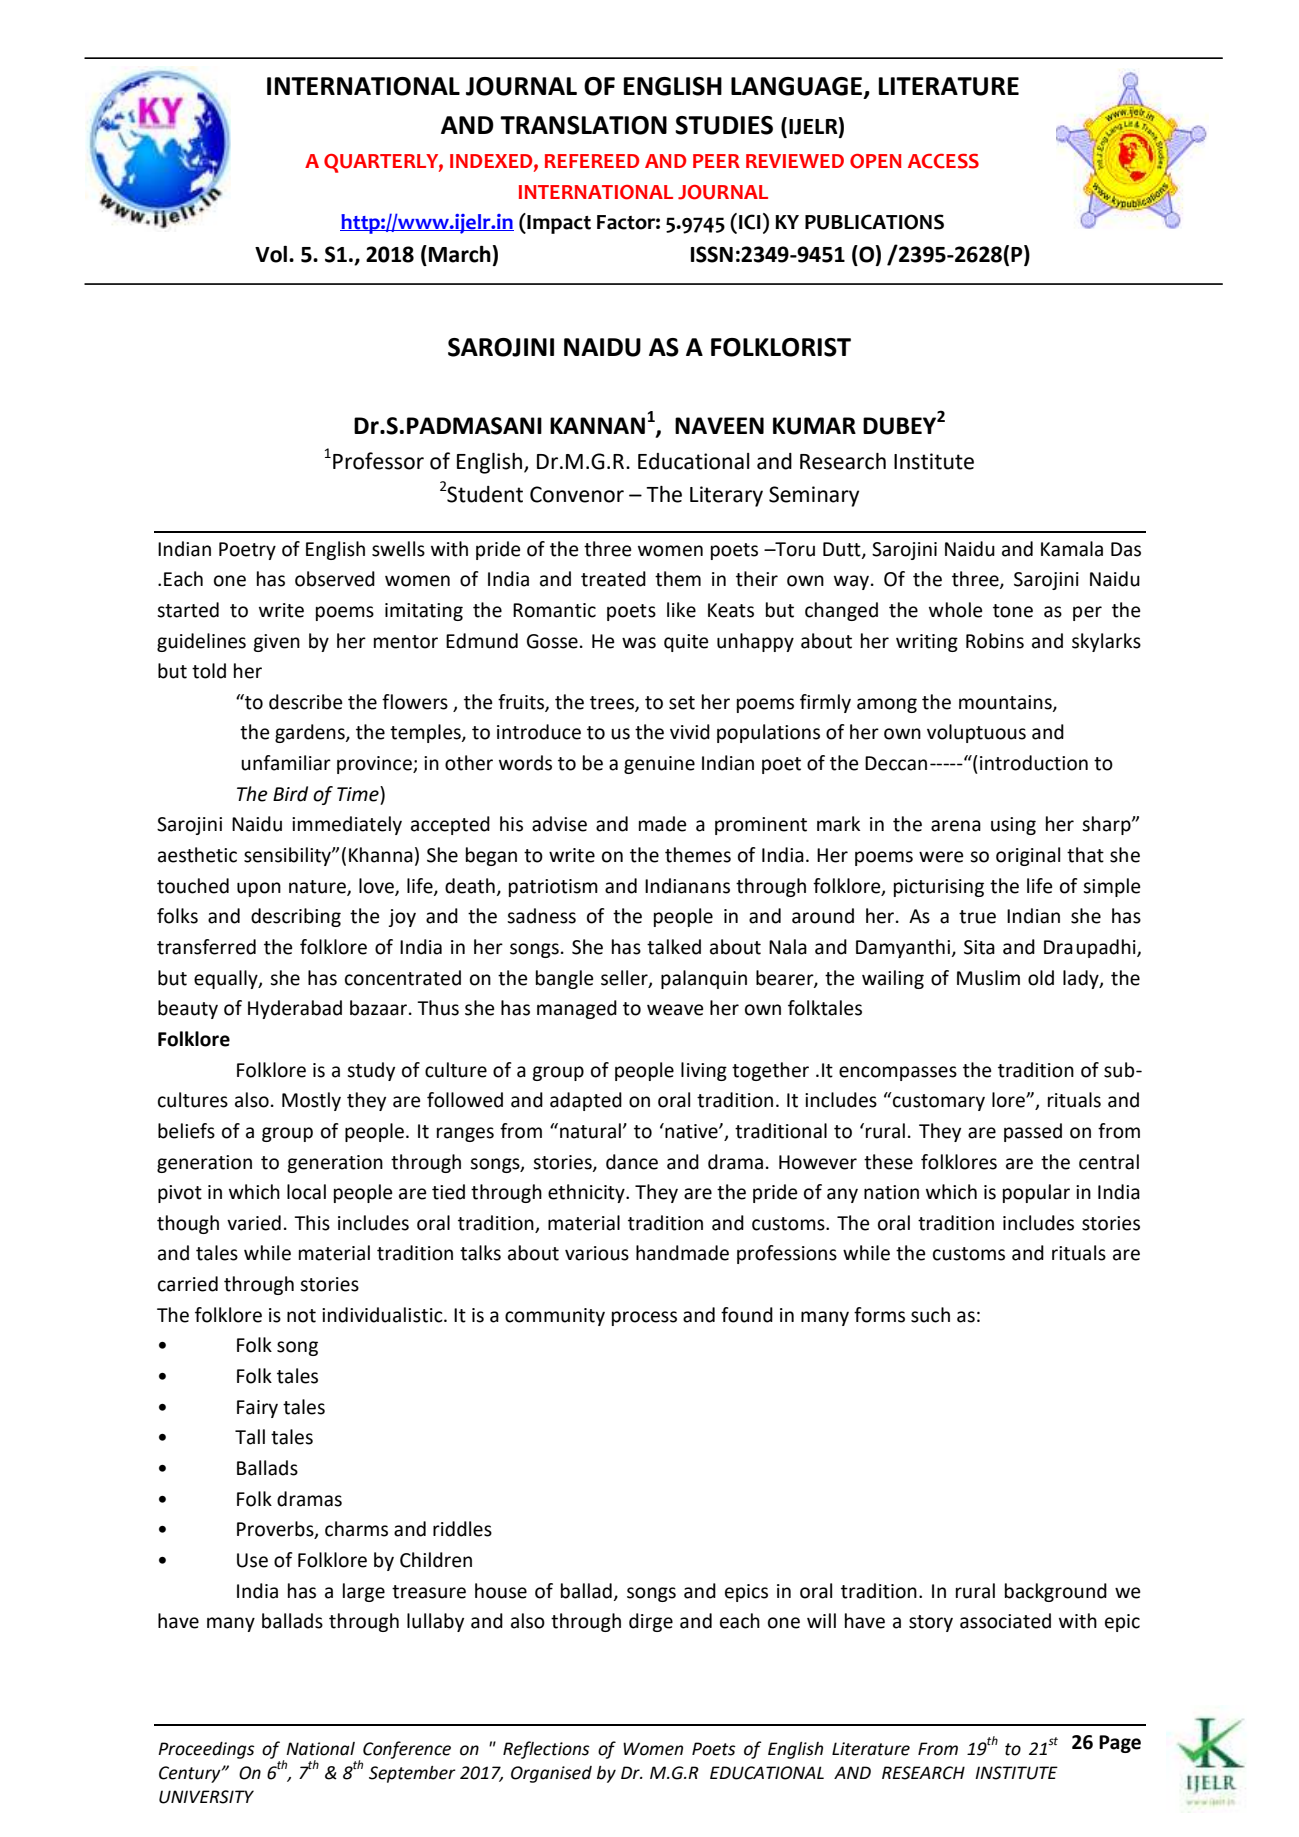  Describe the element at coordinates (943, 161) in the screenshot. I see `ACCESS` at that location.
